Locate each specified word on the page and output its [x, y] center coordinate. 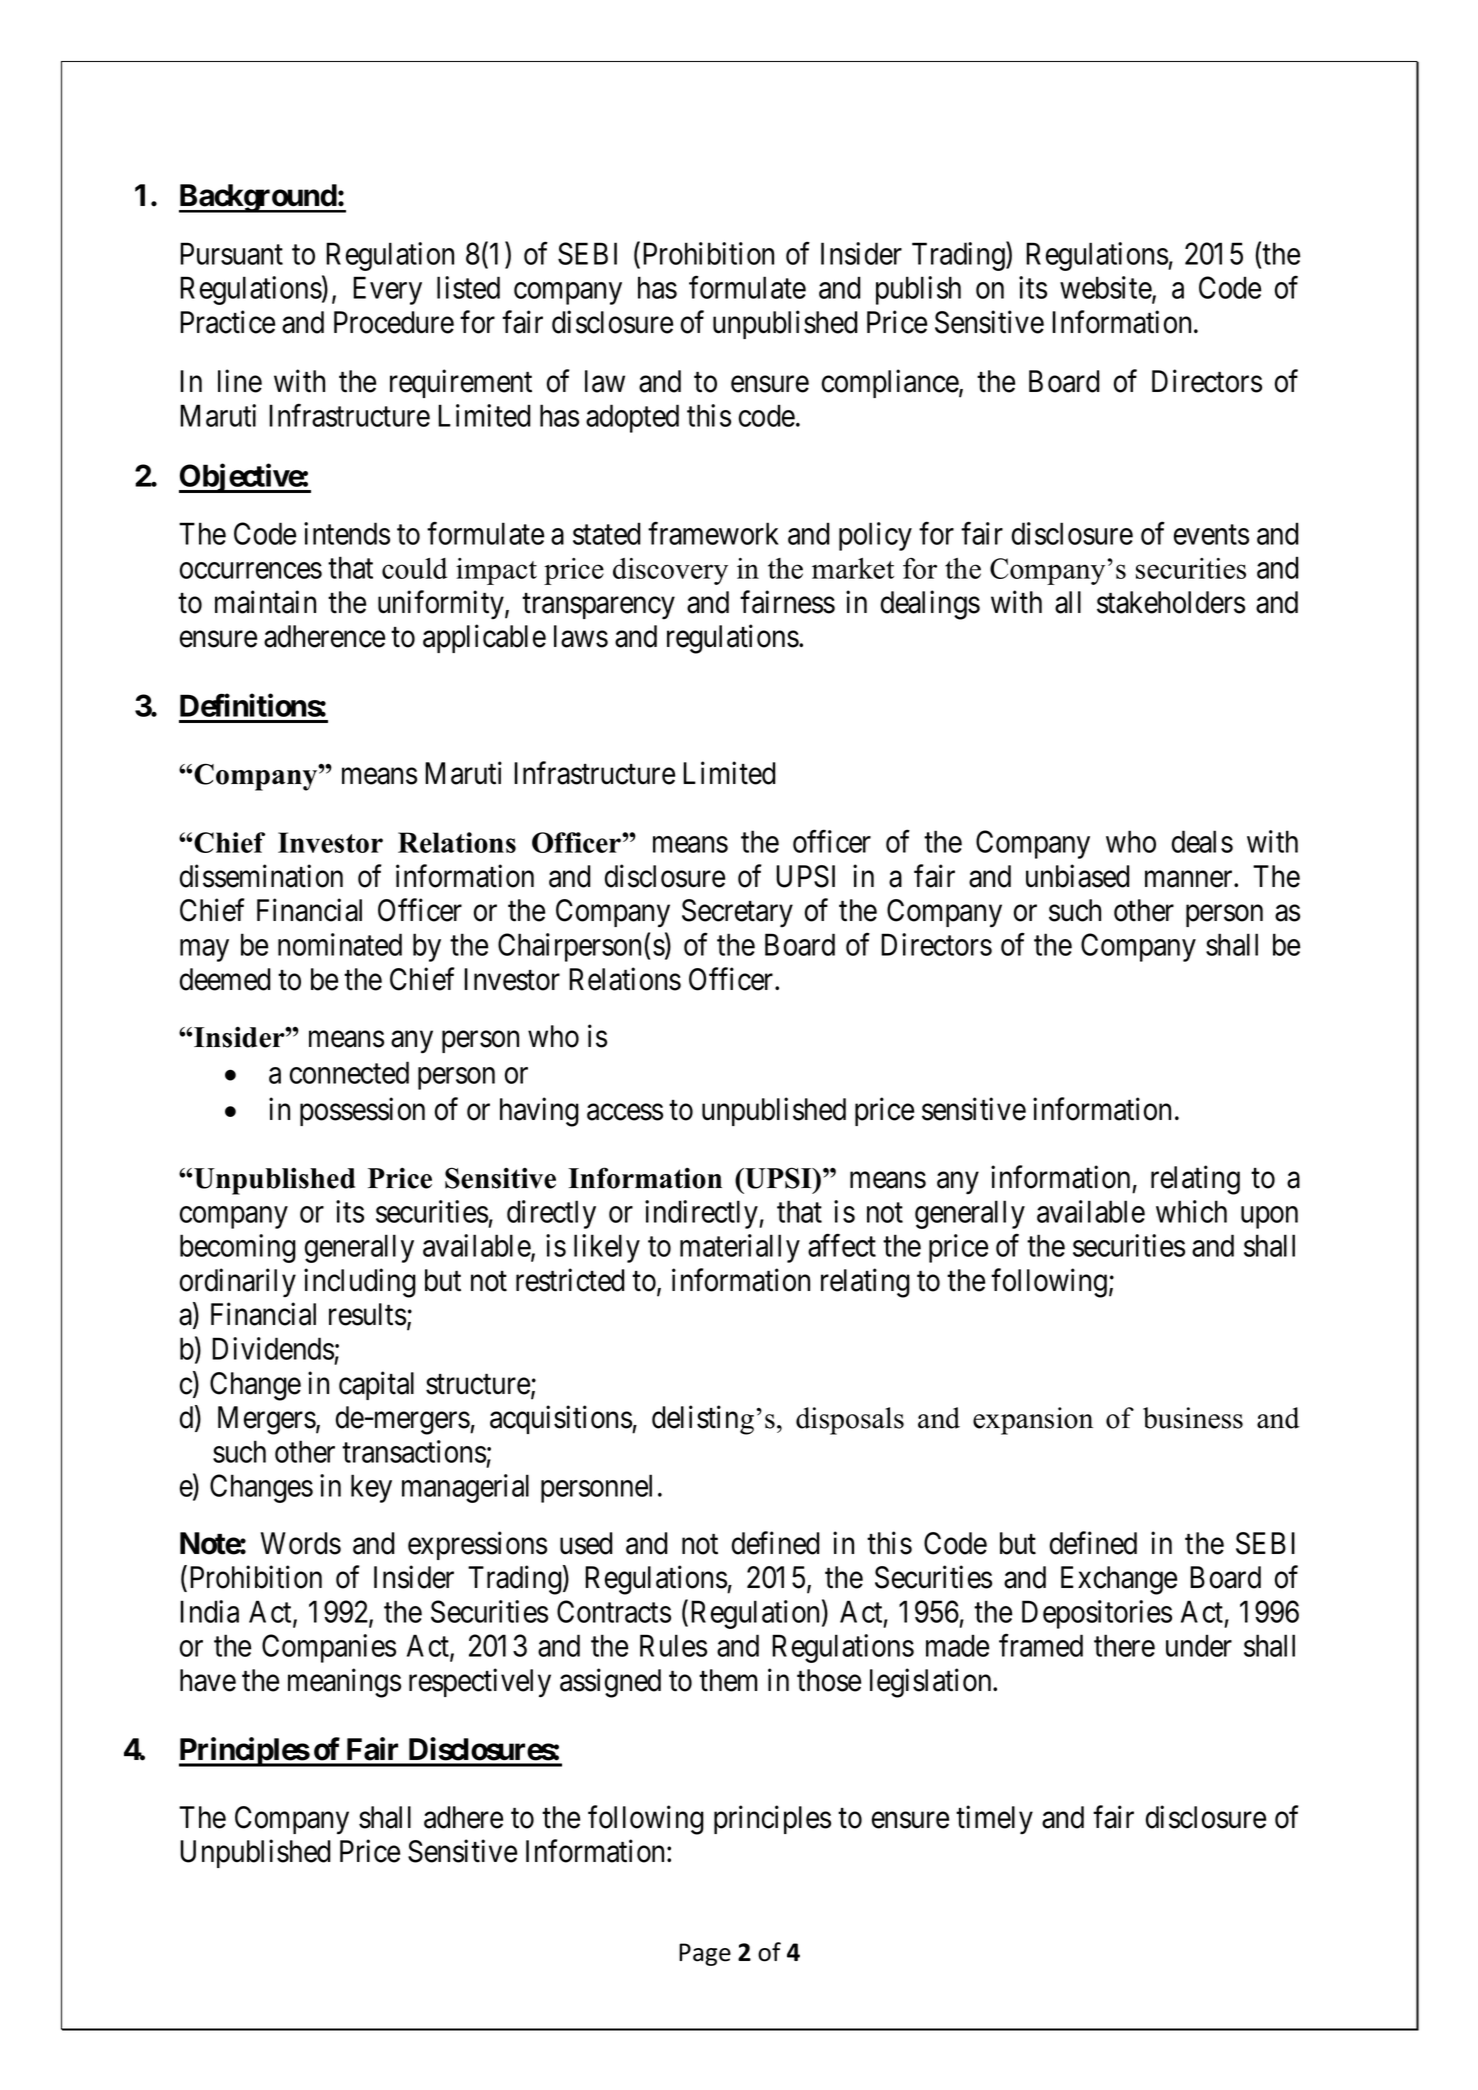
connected [349, 1072]
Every [387, 291]
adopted [632, 418]
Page [705, 1954]
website [1106, 289]
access [625, 1112]
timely [994, 1819]
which [1191, 1211]
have [208, 1680]
